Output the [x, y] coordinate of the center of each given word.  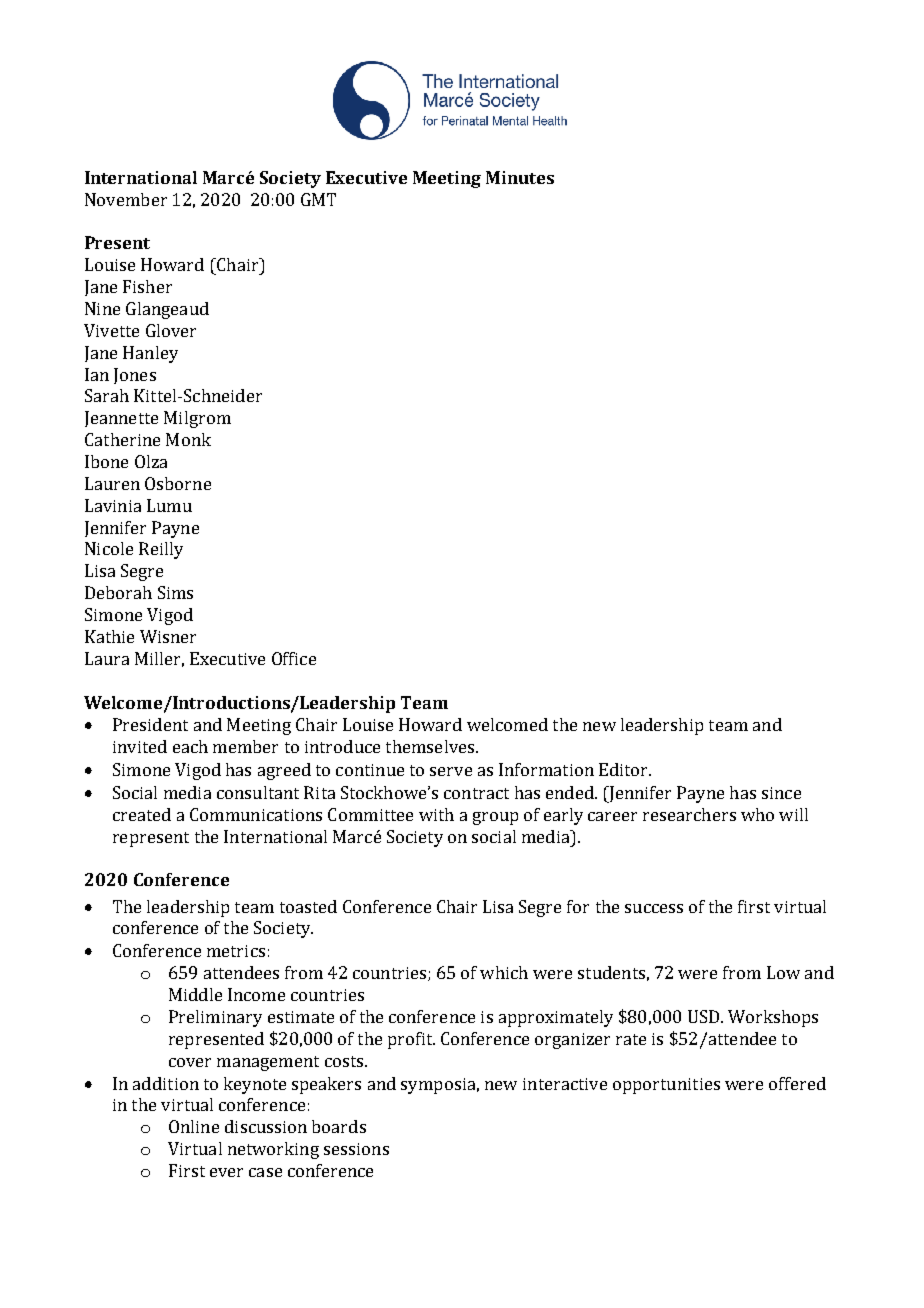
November [126, 199]
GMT [318, 199]
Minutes [520, 177]
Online [194, 1126]
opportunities [666, 1086]
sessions [356, 1149]
